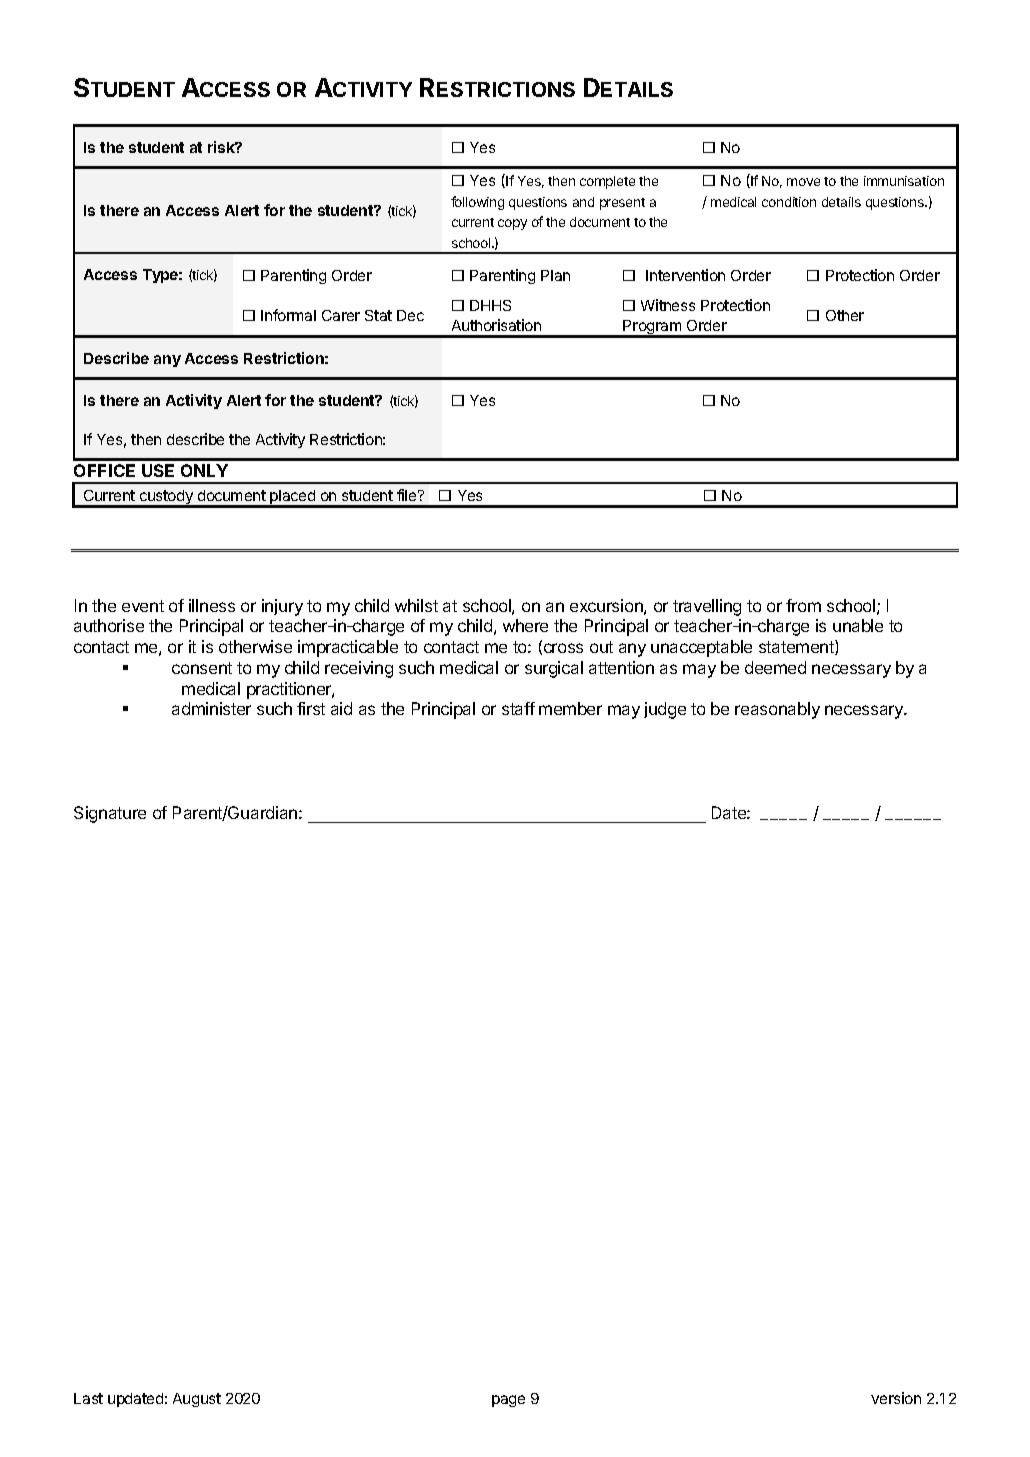  What do you see at coordinates (665, 710) in the screenshot?
I see `judge` at bounding box center [665, 710].
